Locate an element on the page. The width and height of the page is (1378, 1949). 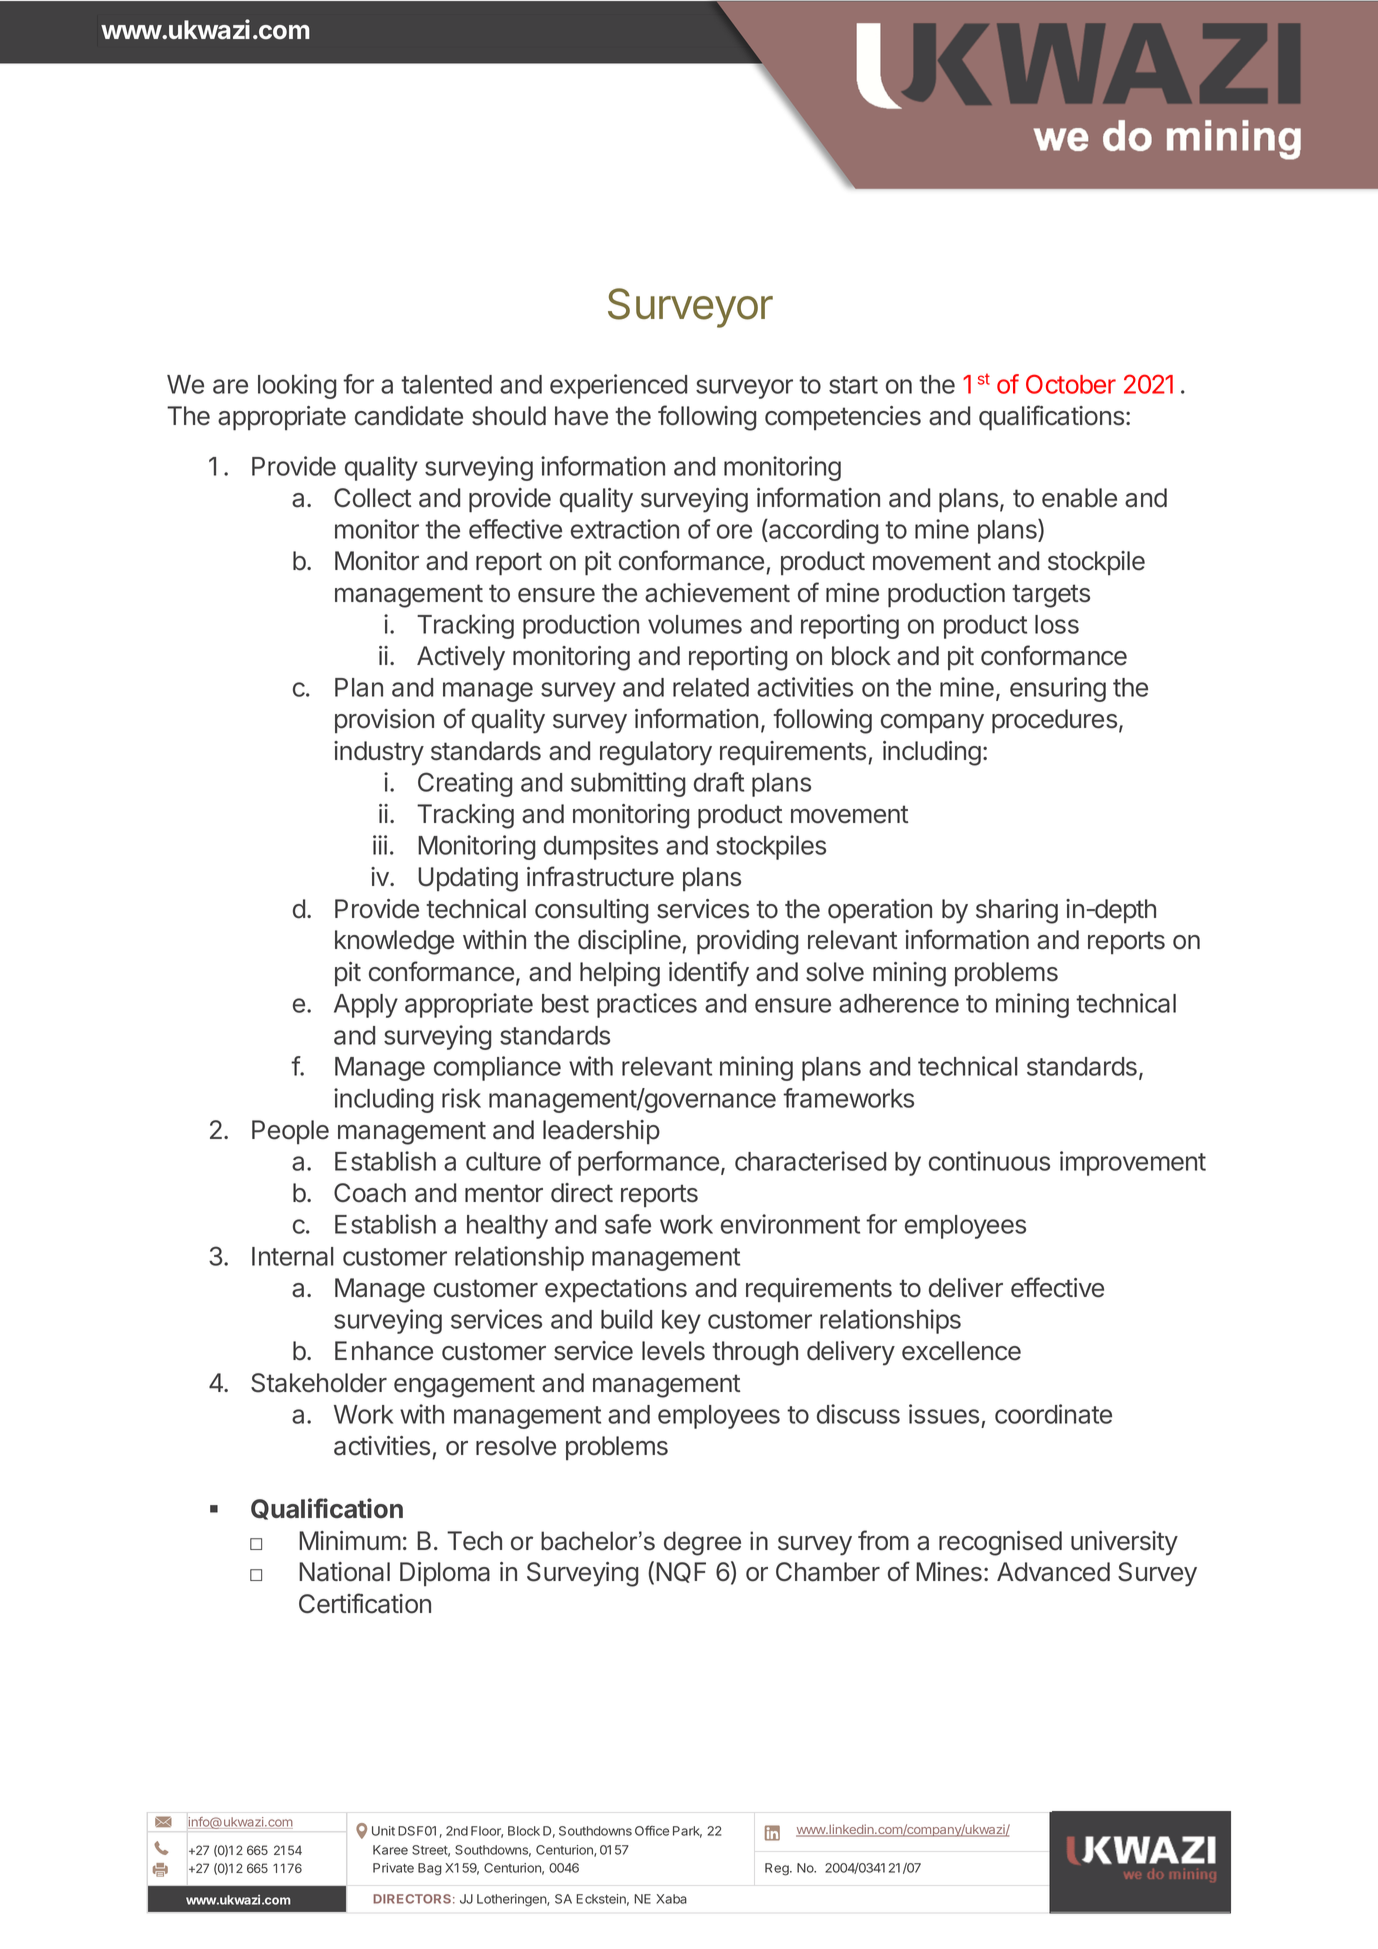
Office is located at coordinates (652, 1830).
